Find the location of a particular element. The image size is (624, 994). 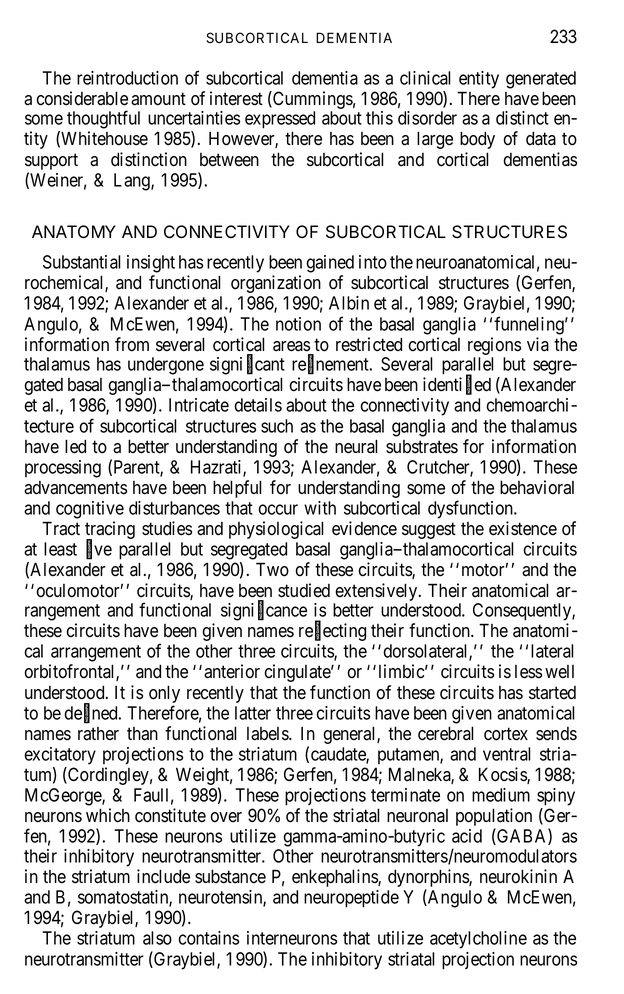

also is located at coordinates (157, 938).
